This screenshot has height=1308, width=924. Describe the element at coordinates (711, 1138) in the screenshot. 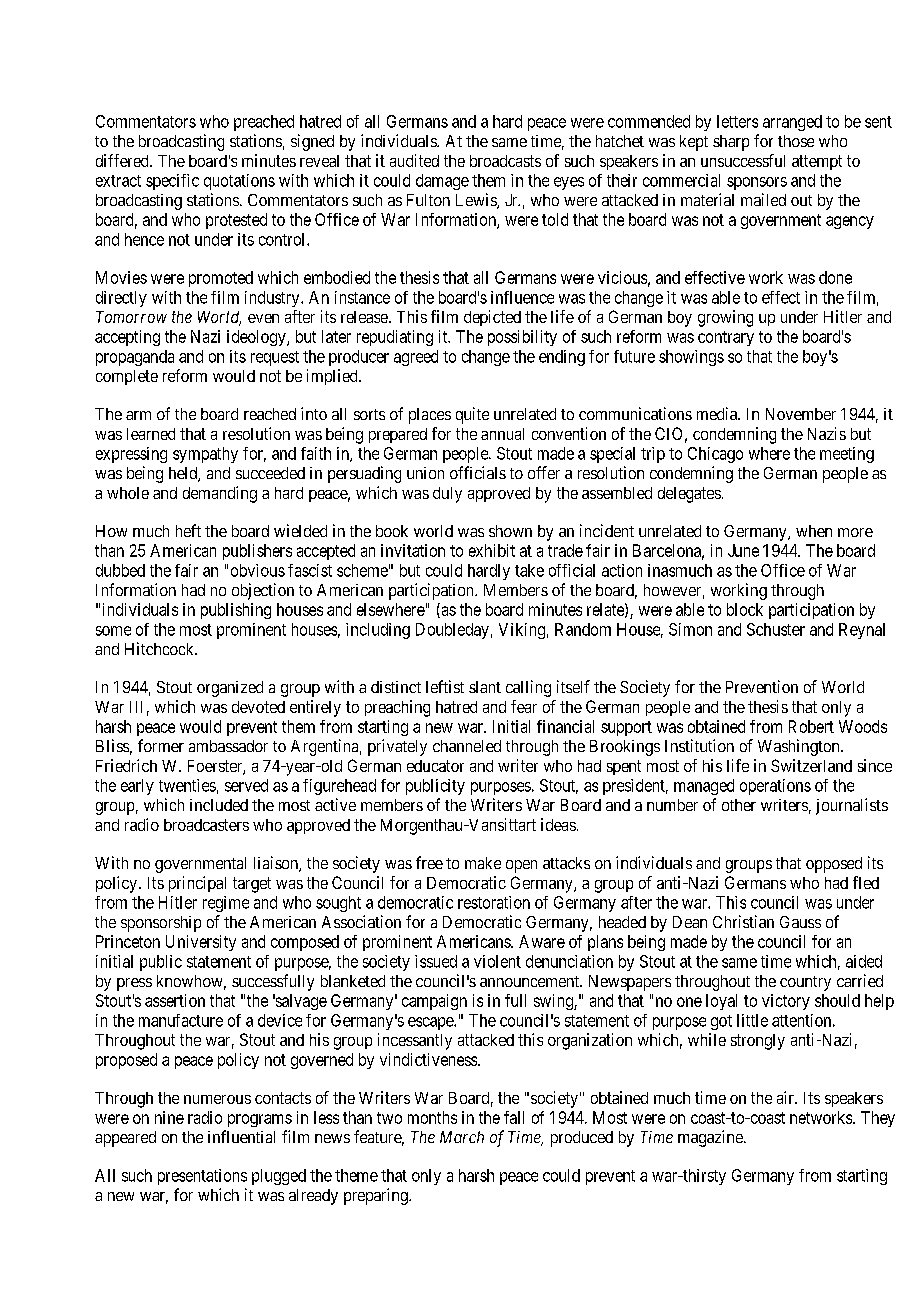

I see `magazine` at that location.
